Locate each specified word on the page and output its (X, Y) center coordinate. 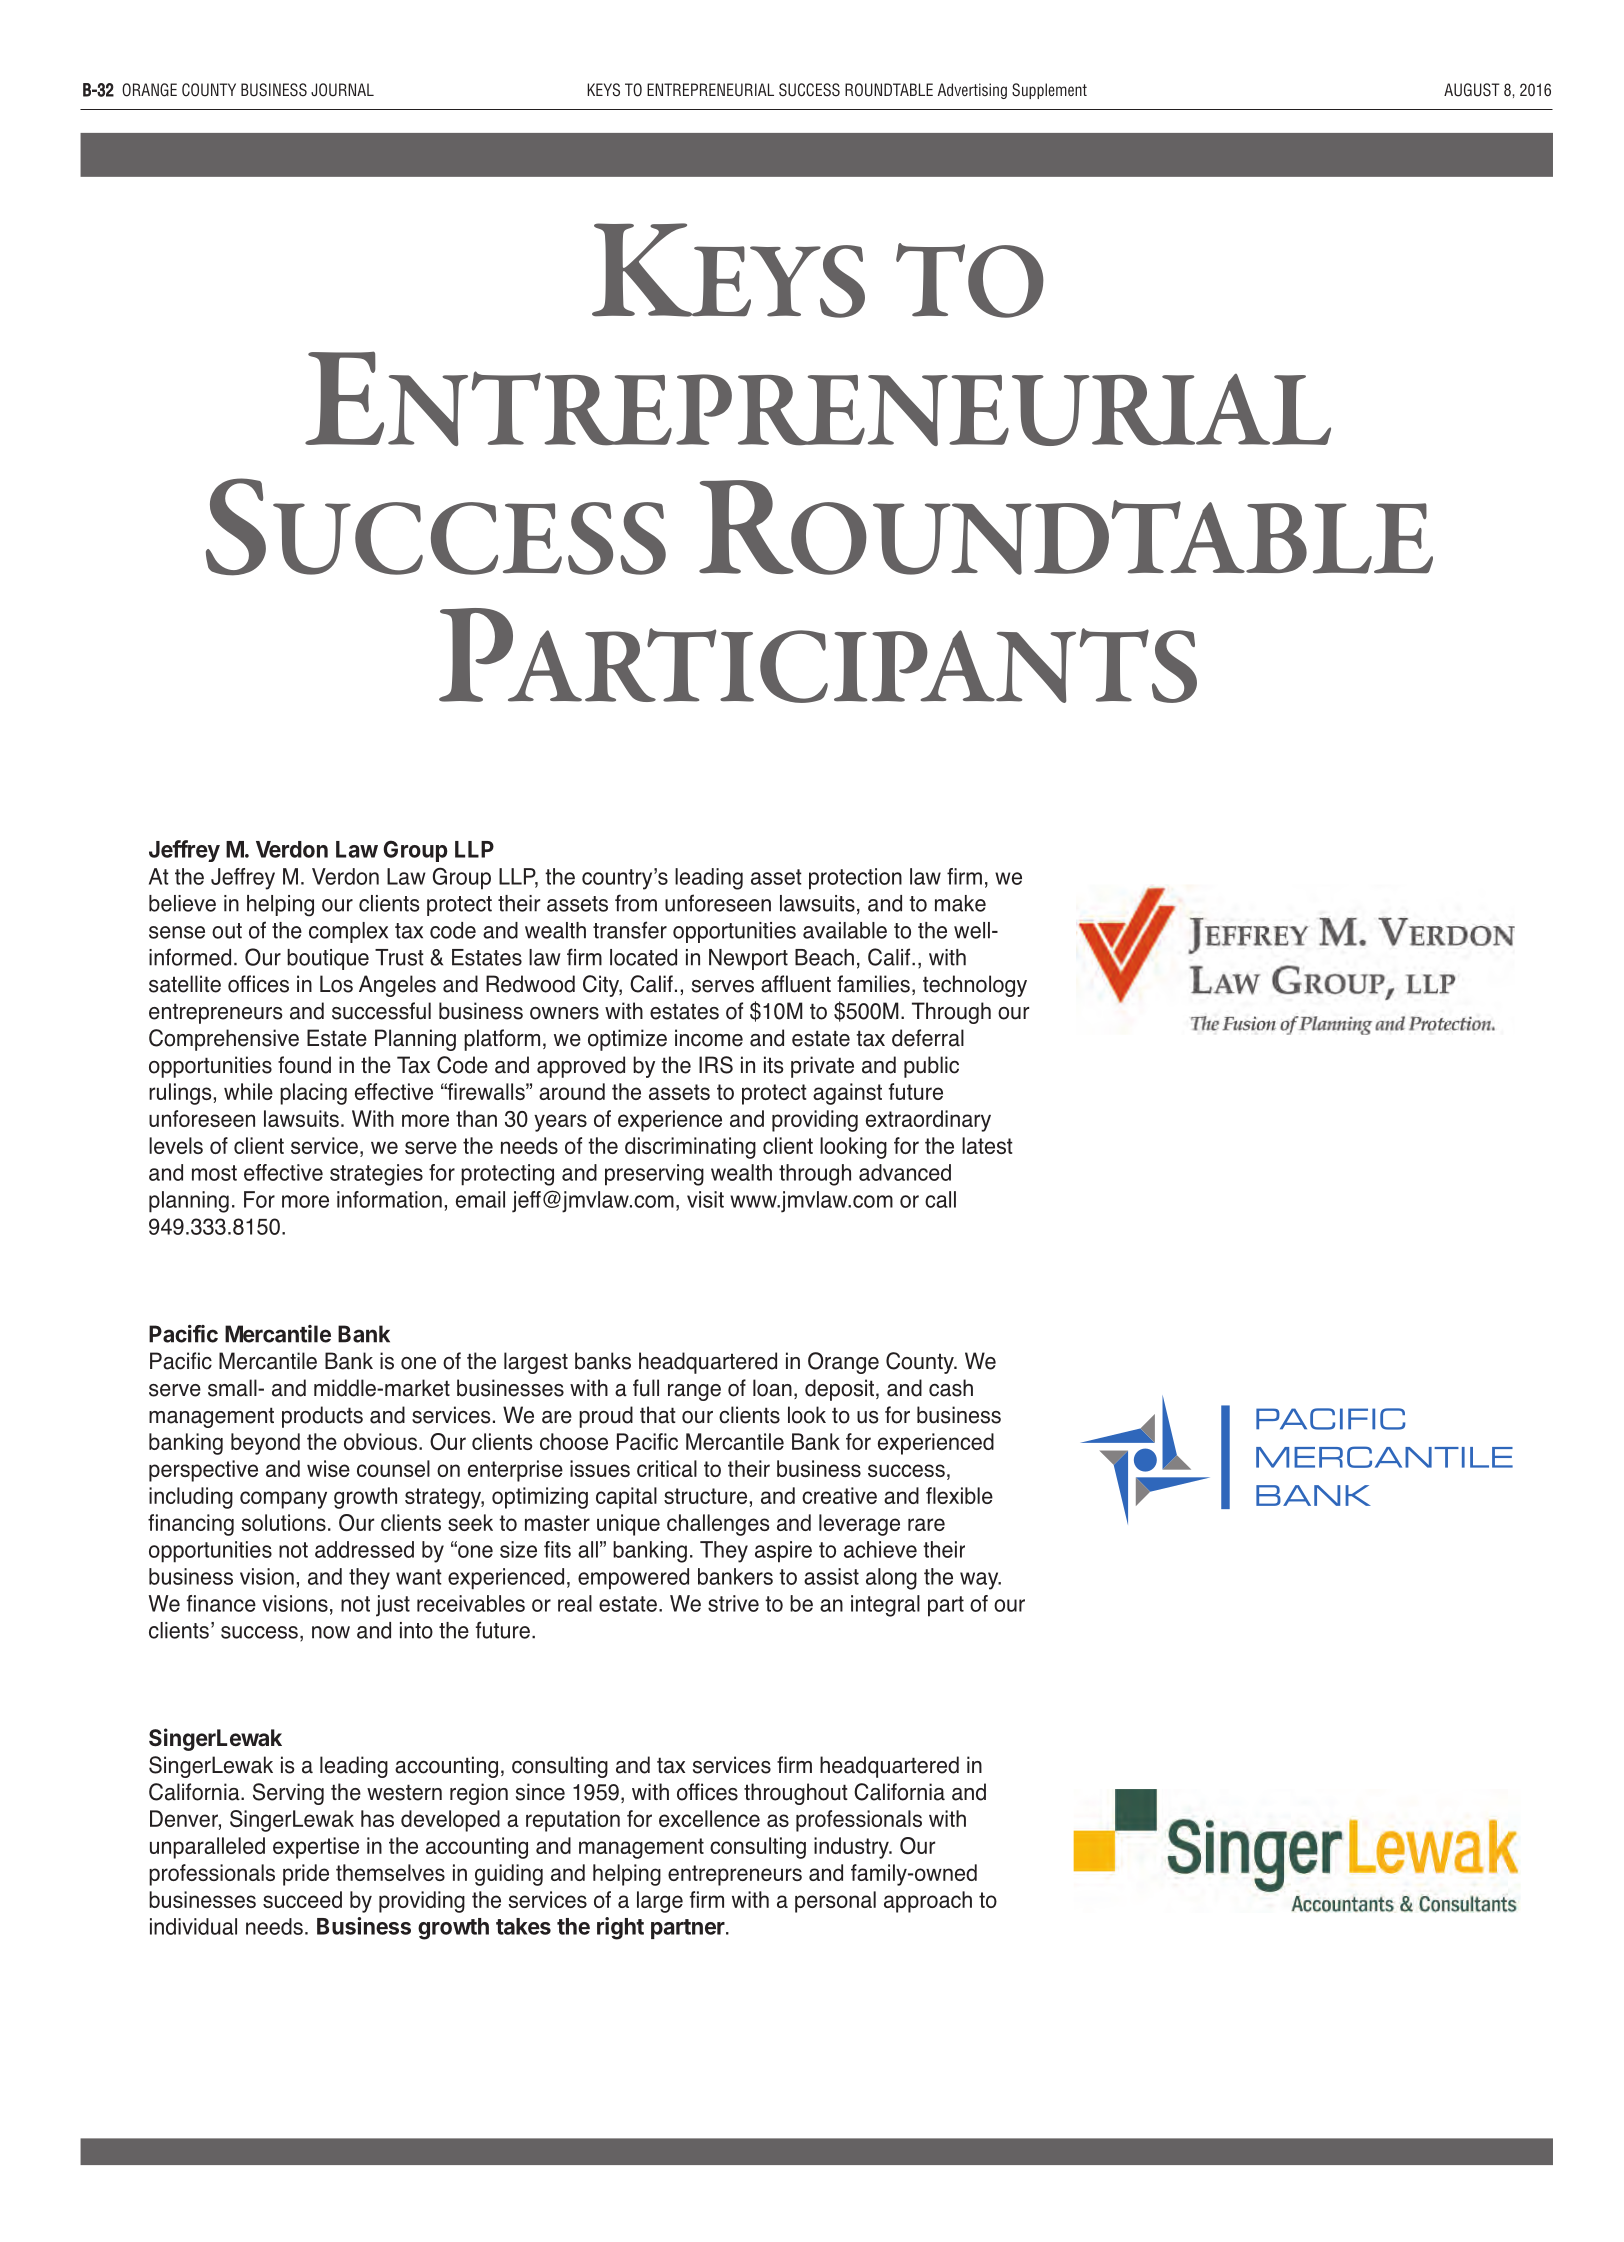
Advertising (972, 91)
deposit (839, 1390)
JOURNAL (342, 90)
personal (835, 1902)
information (389, 1199)
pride (306, 1875)
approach (928, 1902)
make (960, 903)
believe (182, 903)
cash (951, 1388)
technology (975, 986)
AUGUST (1472, 90)
